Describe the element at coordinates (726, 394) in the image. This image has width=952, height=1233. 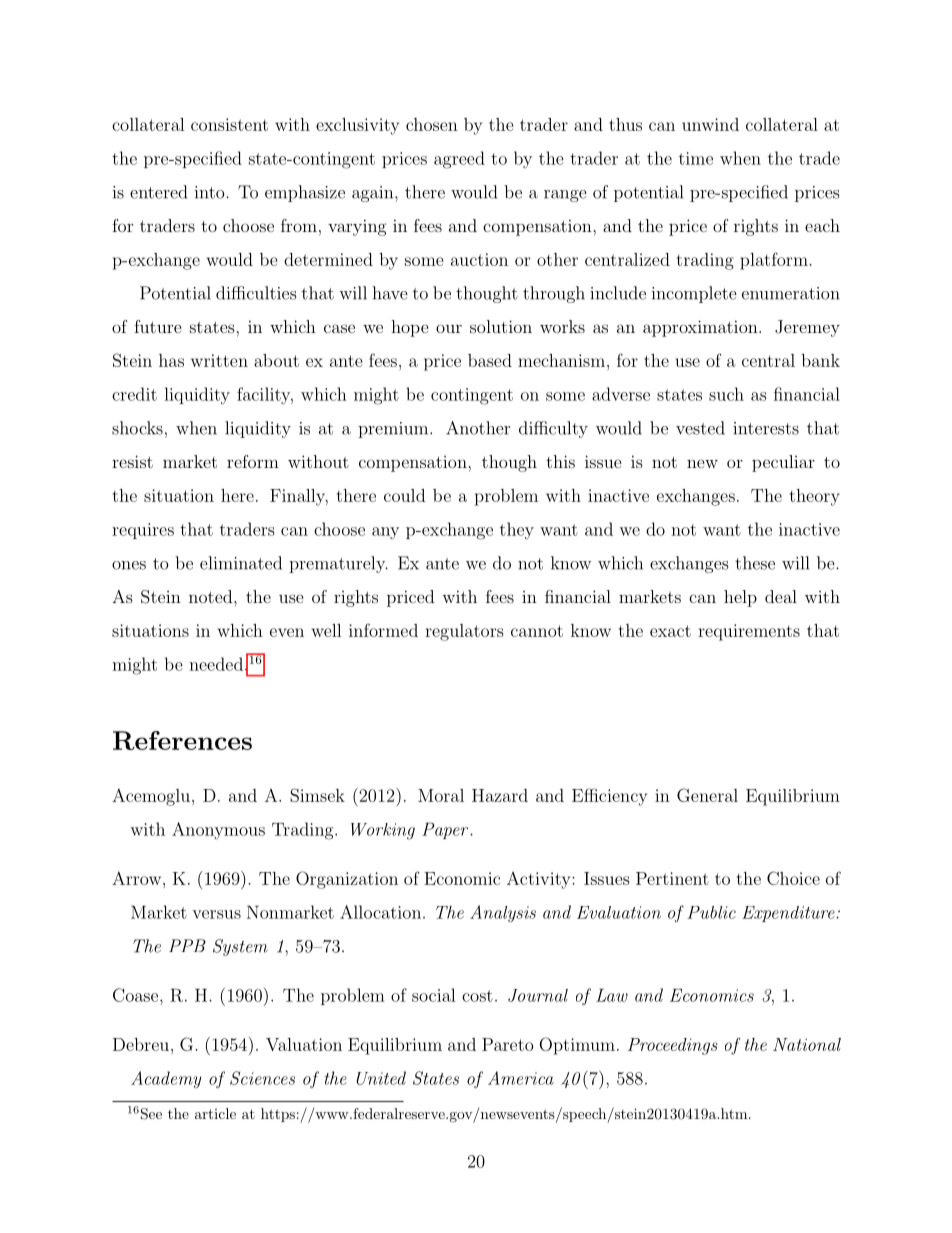
I see `such` at that location.
